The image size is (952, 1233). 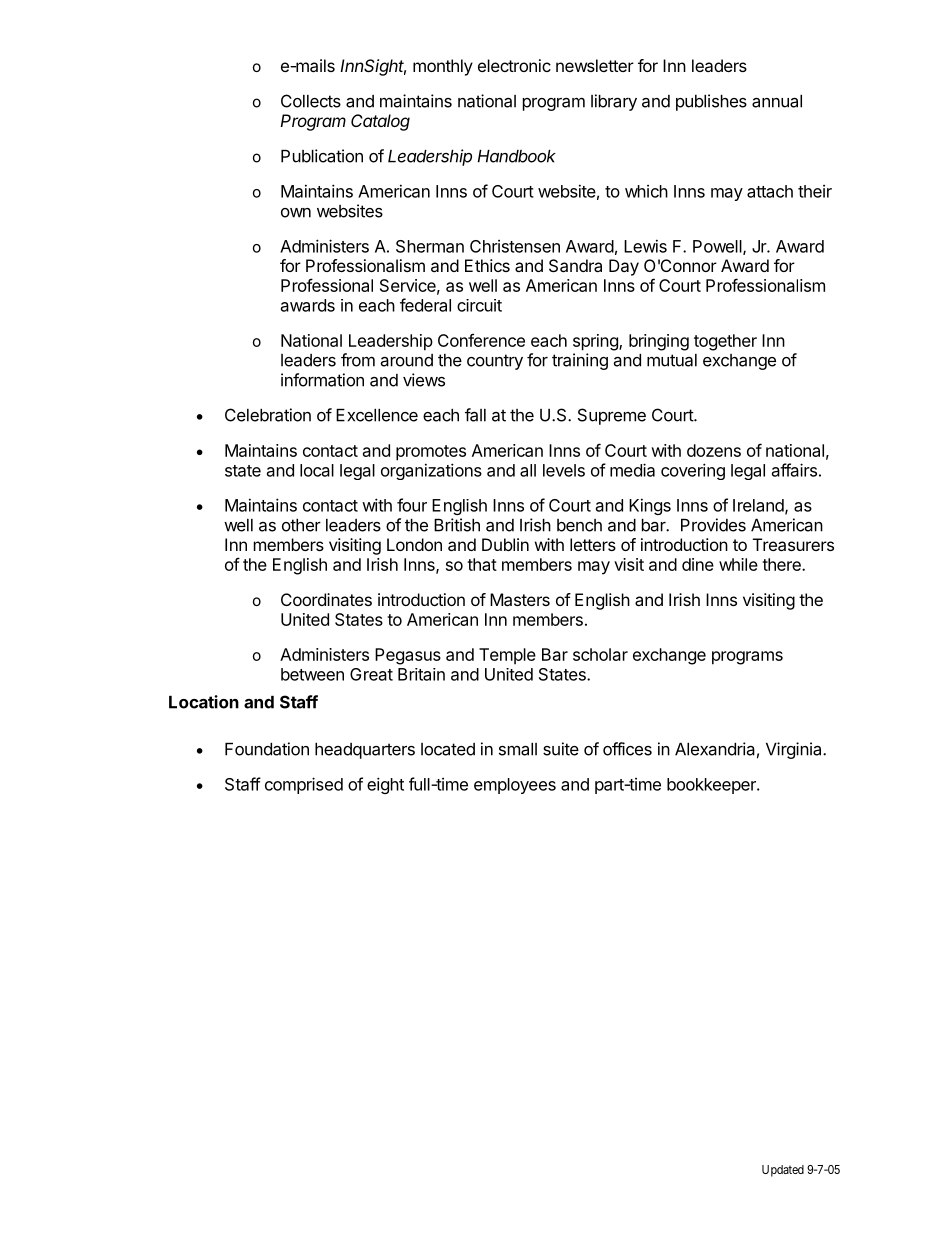 I want to click on Updated, so click(x=783, y=1171).
